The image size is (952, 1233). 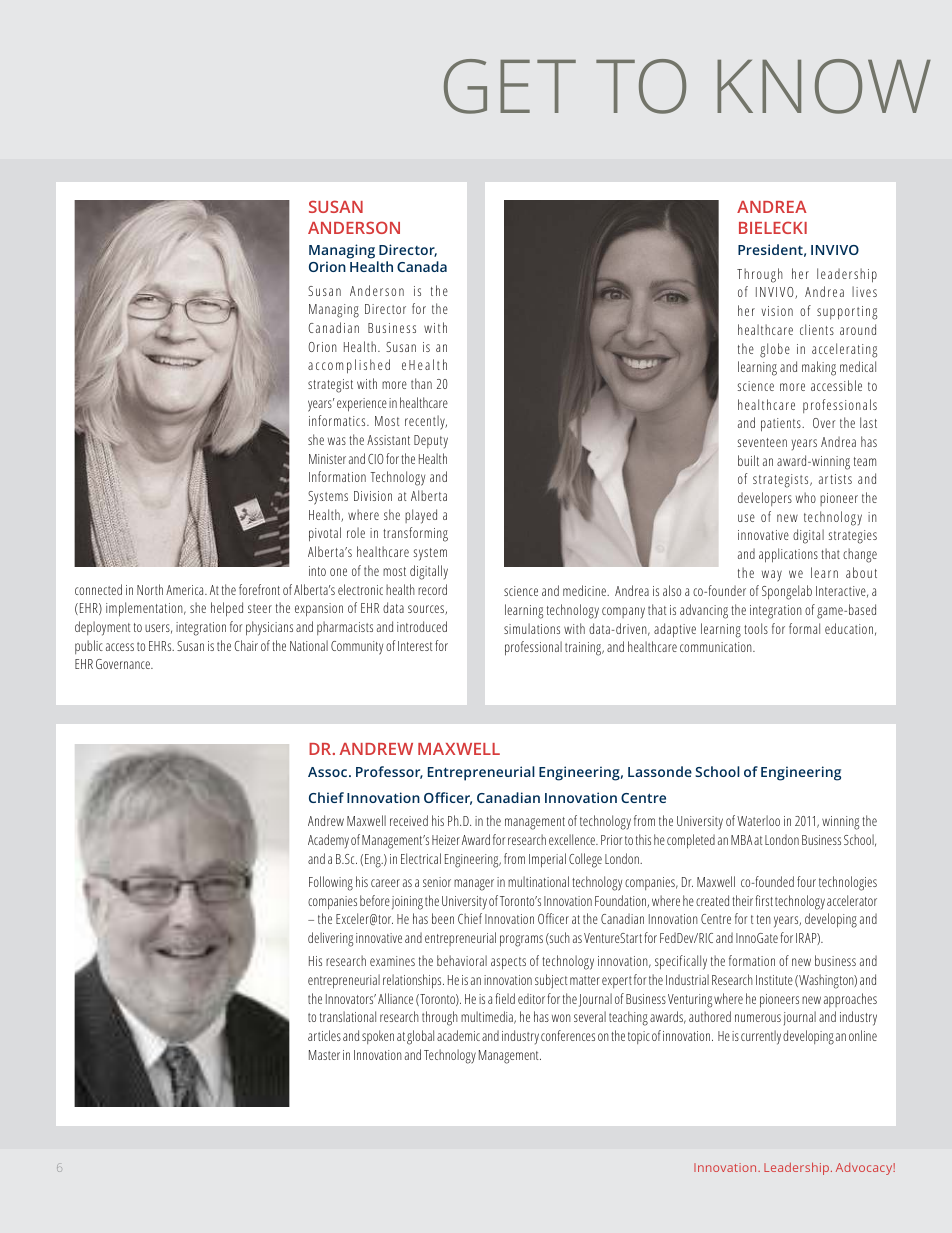 I want to click on played, so click(x=421, y=516).
